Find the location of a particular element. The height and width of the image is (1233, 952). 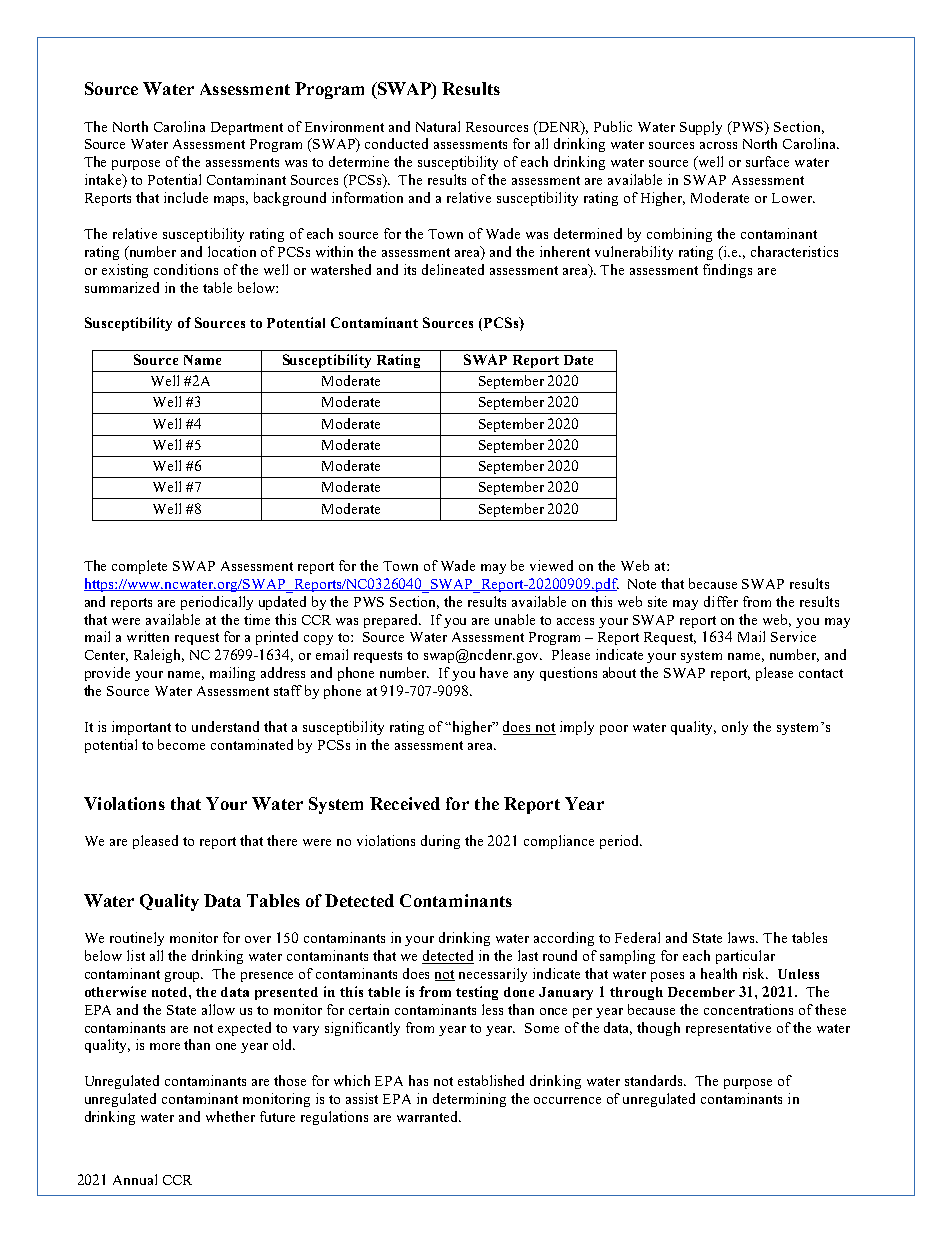

surface is located at coordinates (767, 161).
